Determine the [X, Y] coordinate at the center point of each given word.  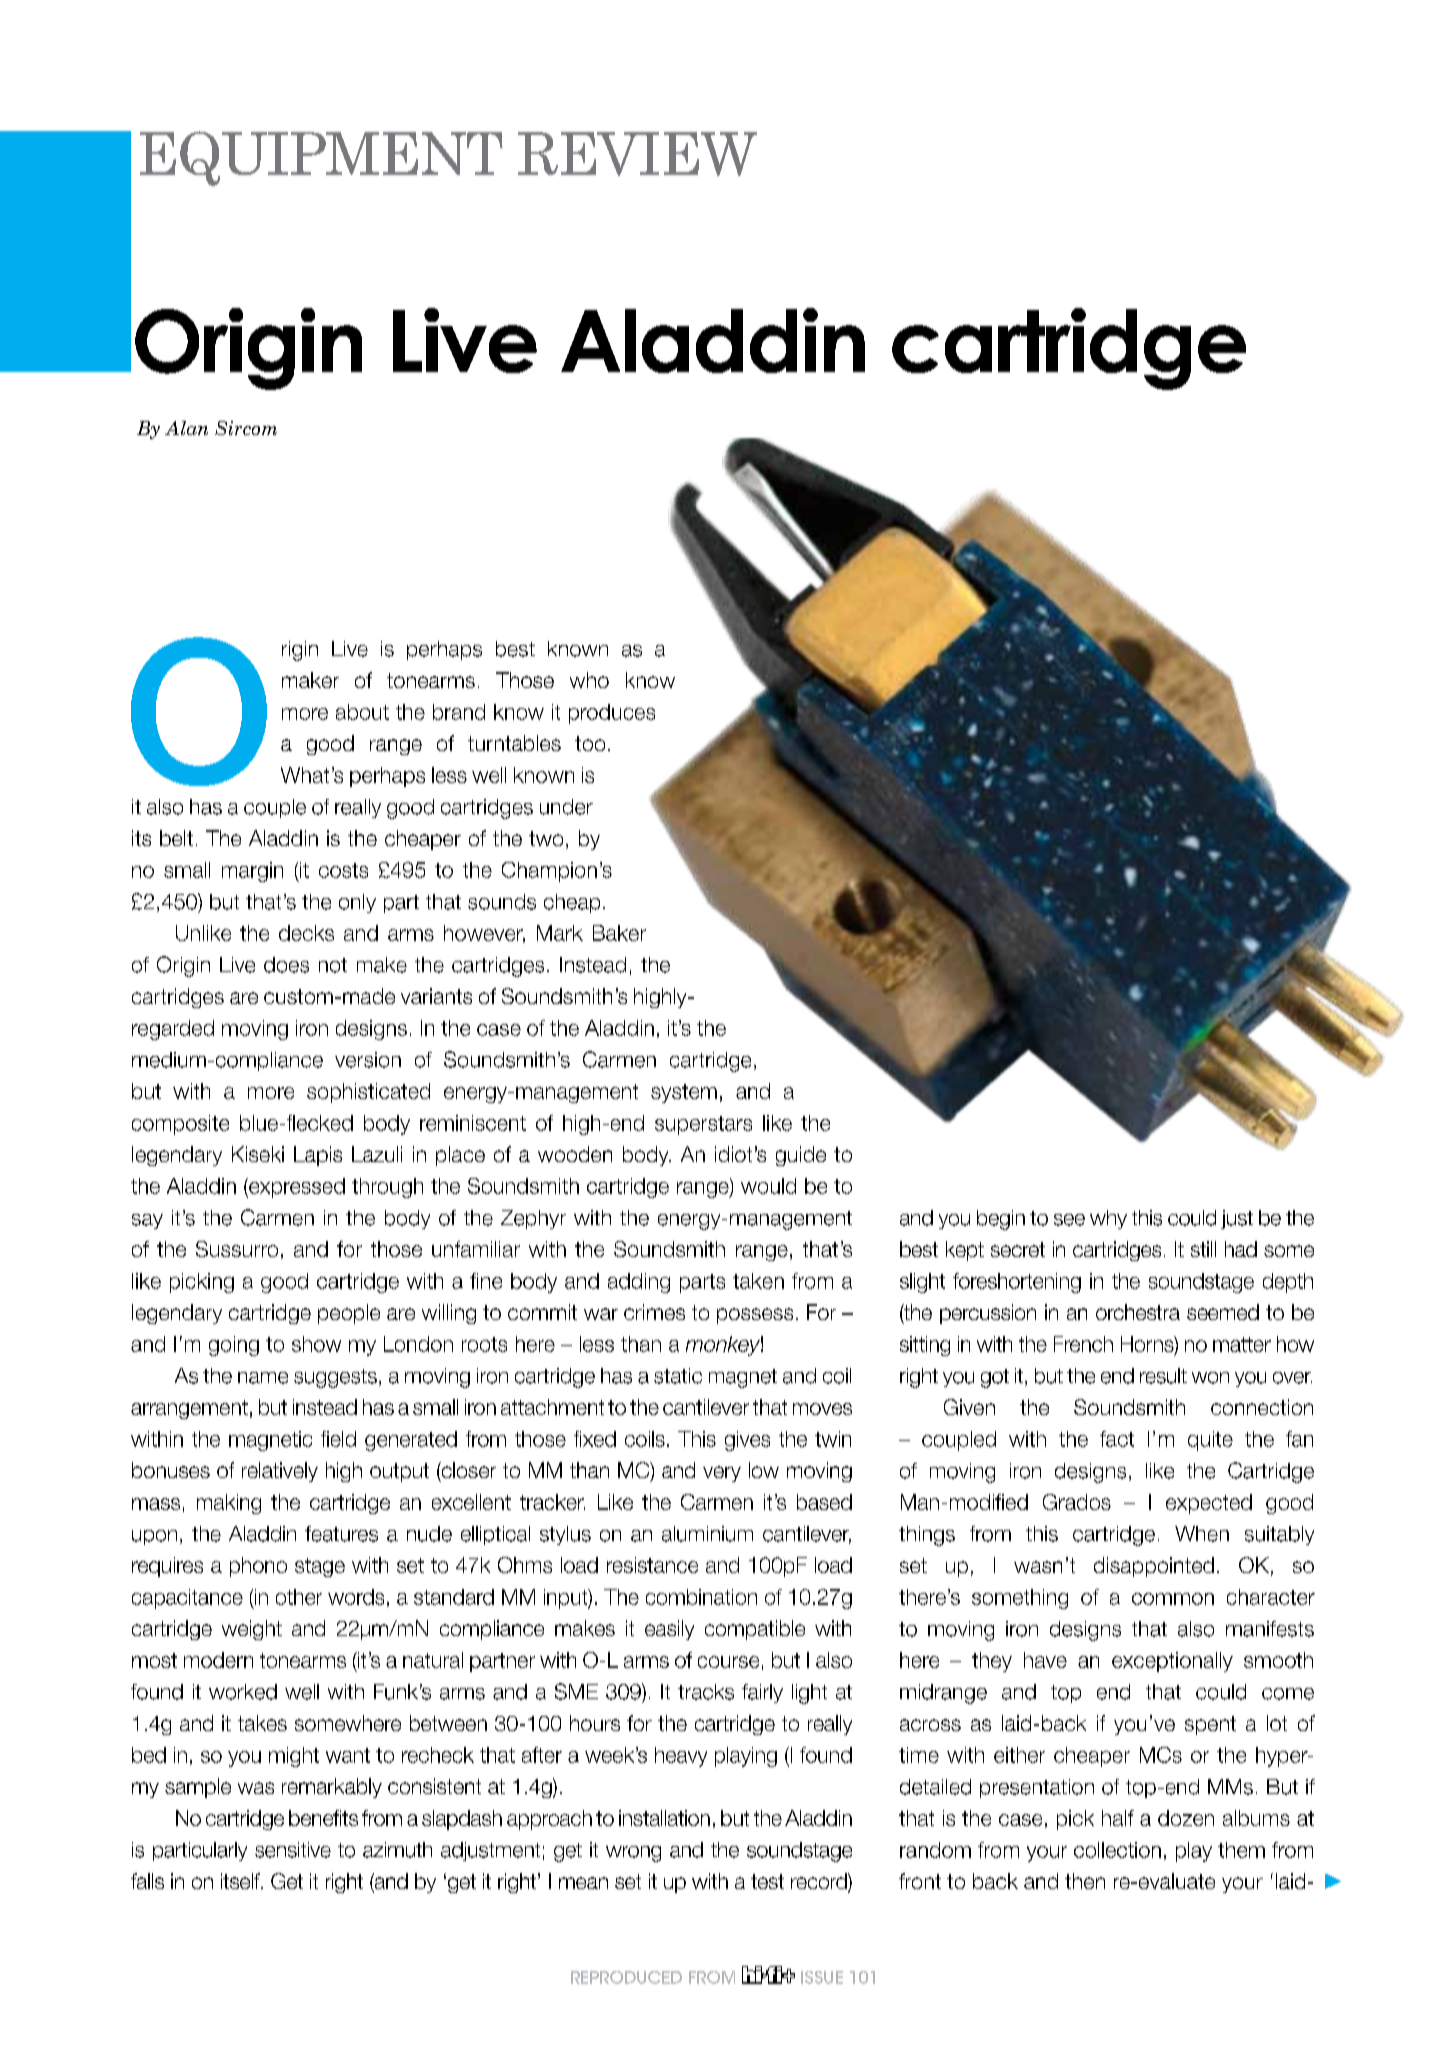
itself [241, 1881]
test [767, 1881]
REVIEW [637, 154]
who [589, 680]
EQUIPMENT [321, 158]
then [1085, 1881]
